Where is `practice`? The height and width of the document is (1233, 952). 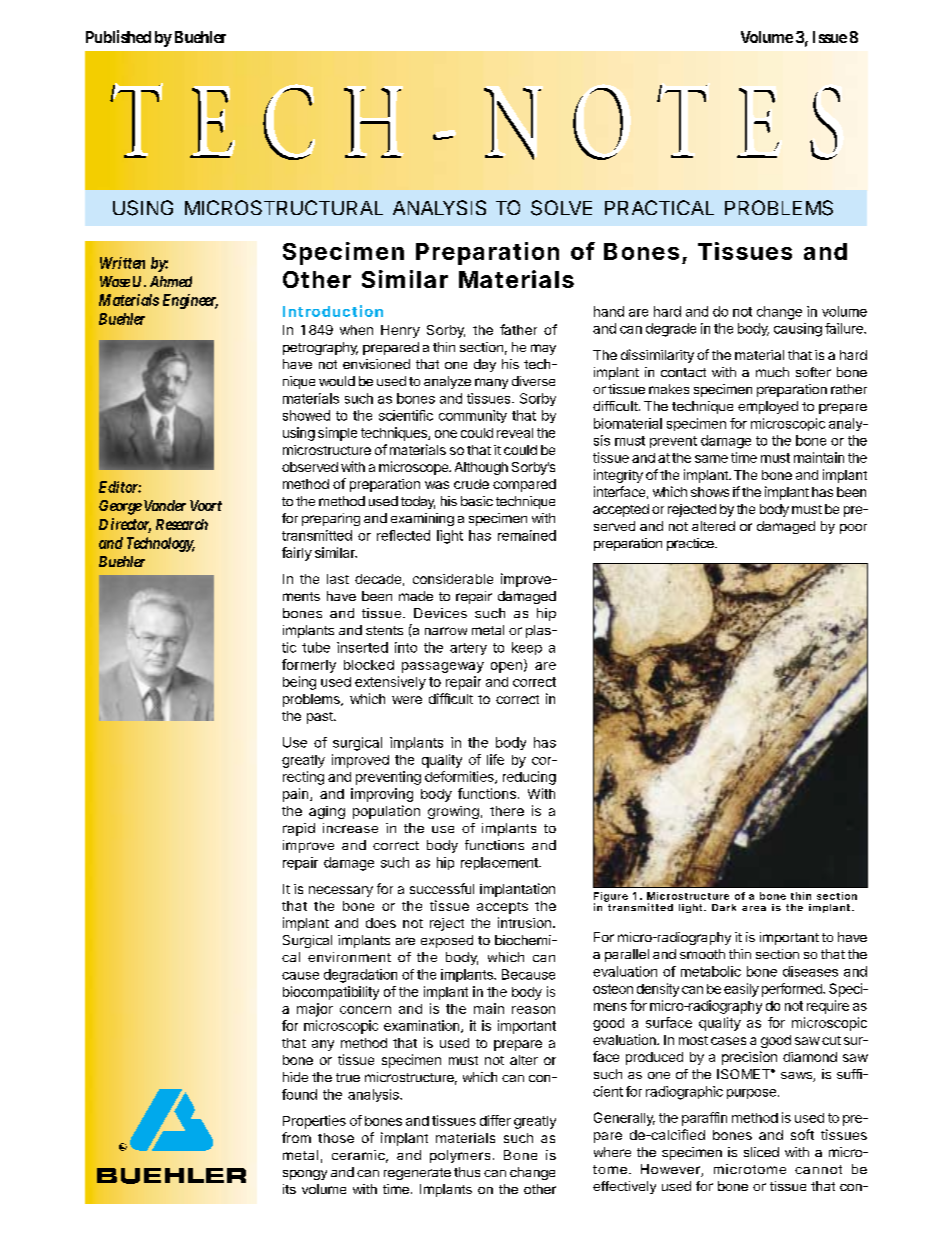 practice is located at coordinates (691, 544).
